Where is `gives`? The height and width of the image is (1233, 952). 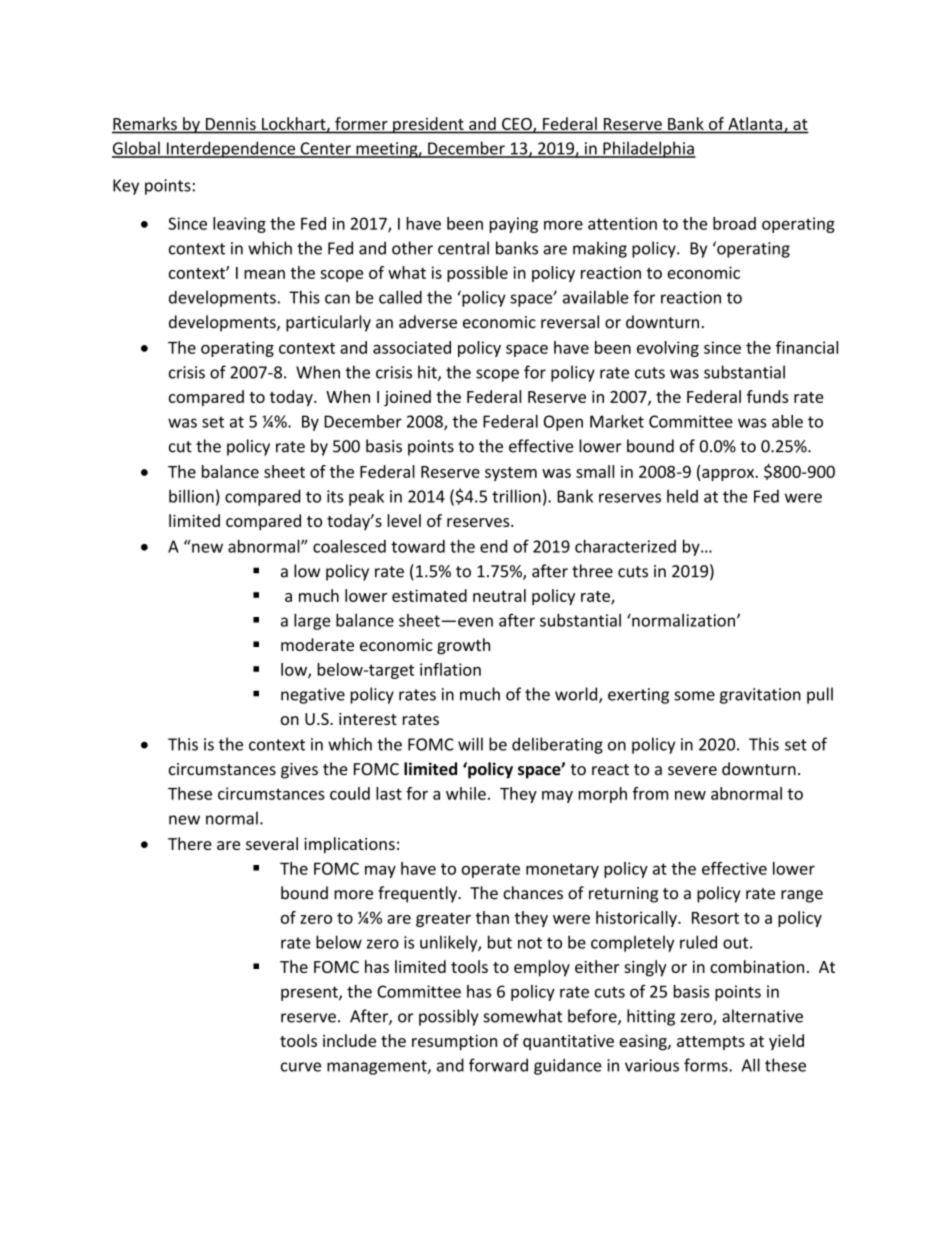
gives is located at coordinates (299, 771).
